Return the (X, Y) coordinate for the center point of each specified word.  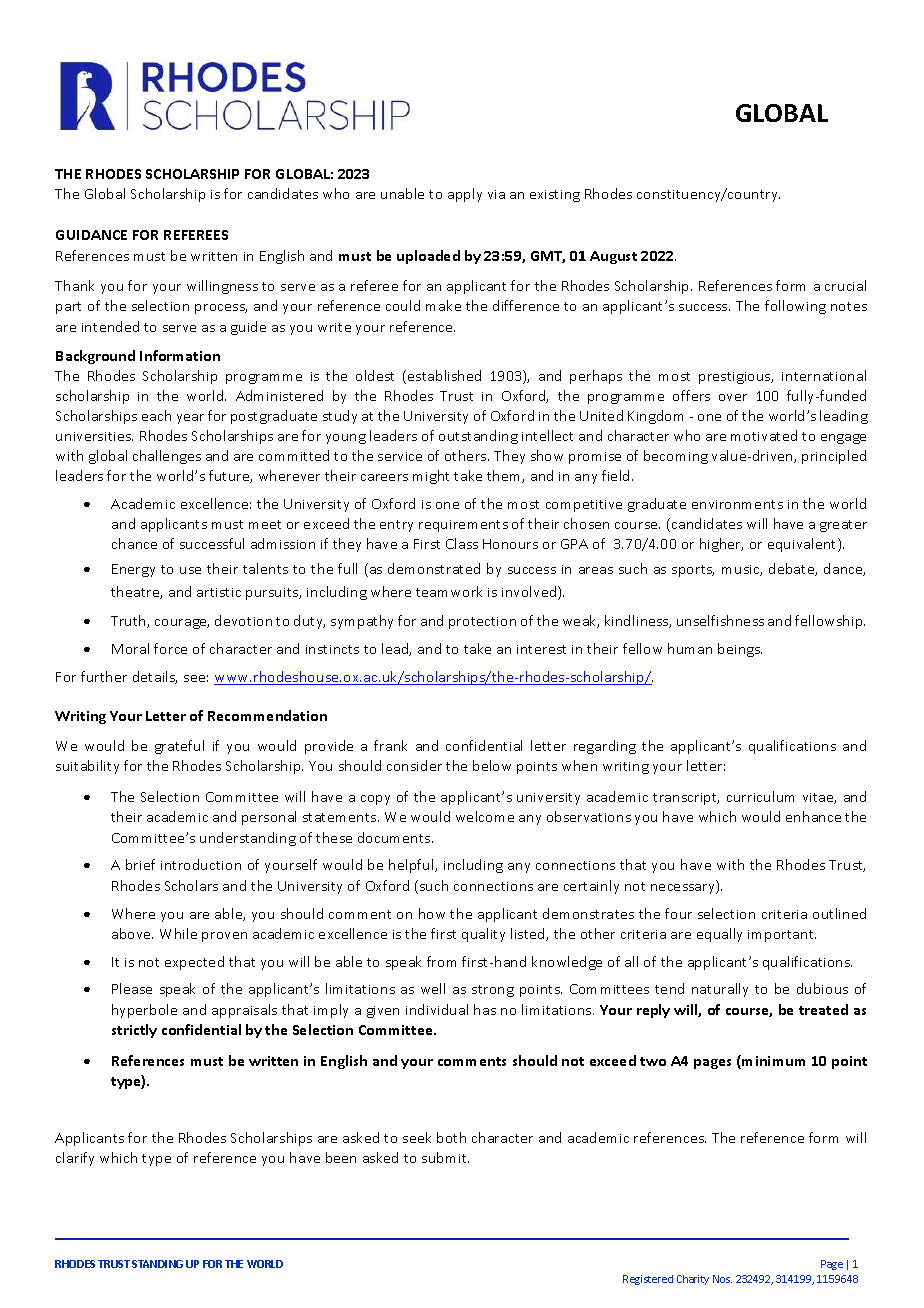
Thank (74, 285)
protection (482, 623)
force (170, 648)
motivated (764, 435)
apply (465, 195)
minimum (773, 1061)
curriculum (760, 796)
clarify (75, 1159)
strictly (134, 1031)
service (400, 456)
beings (740, 650)
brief (140, 864)
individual (437, 1009)
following (795, 307)
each (156, 415)
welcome (485, 816)
